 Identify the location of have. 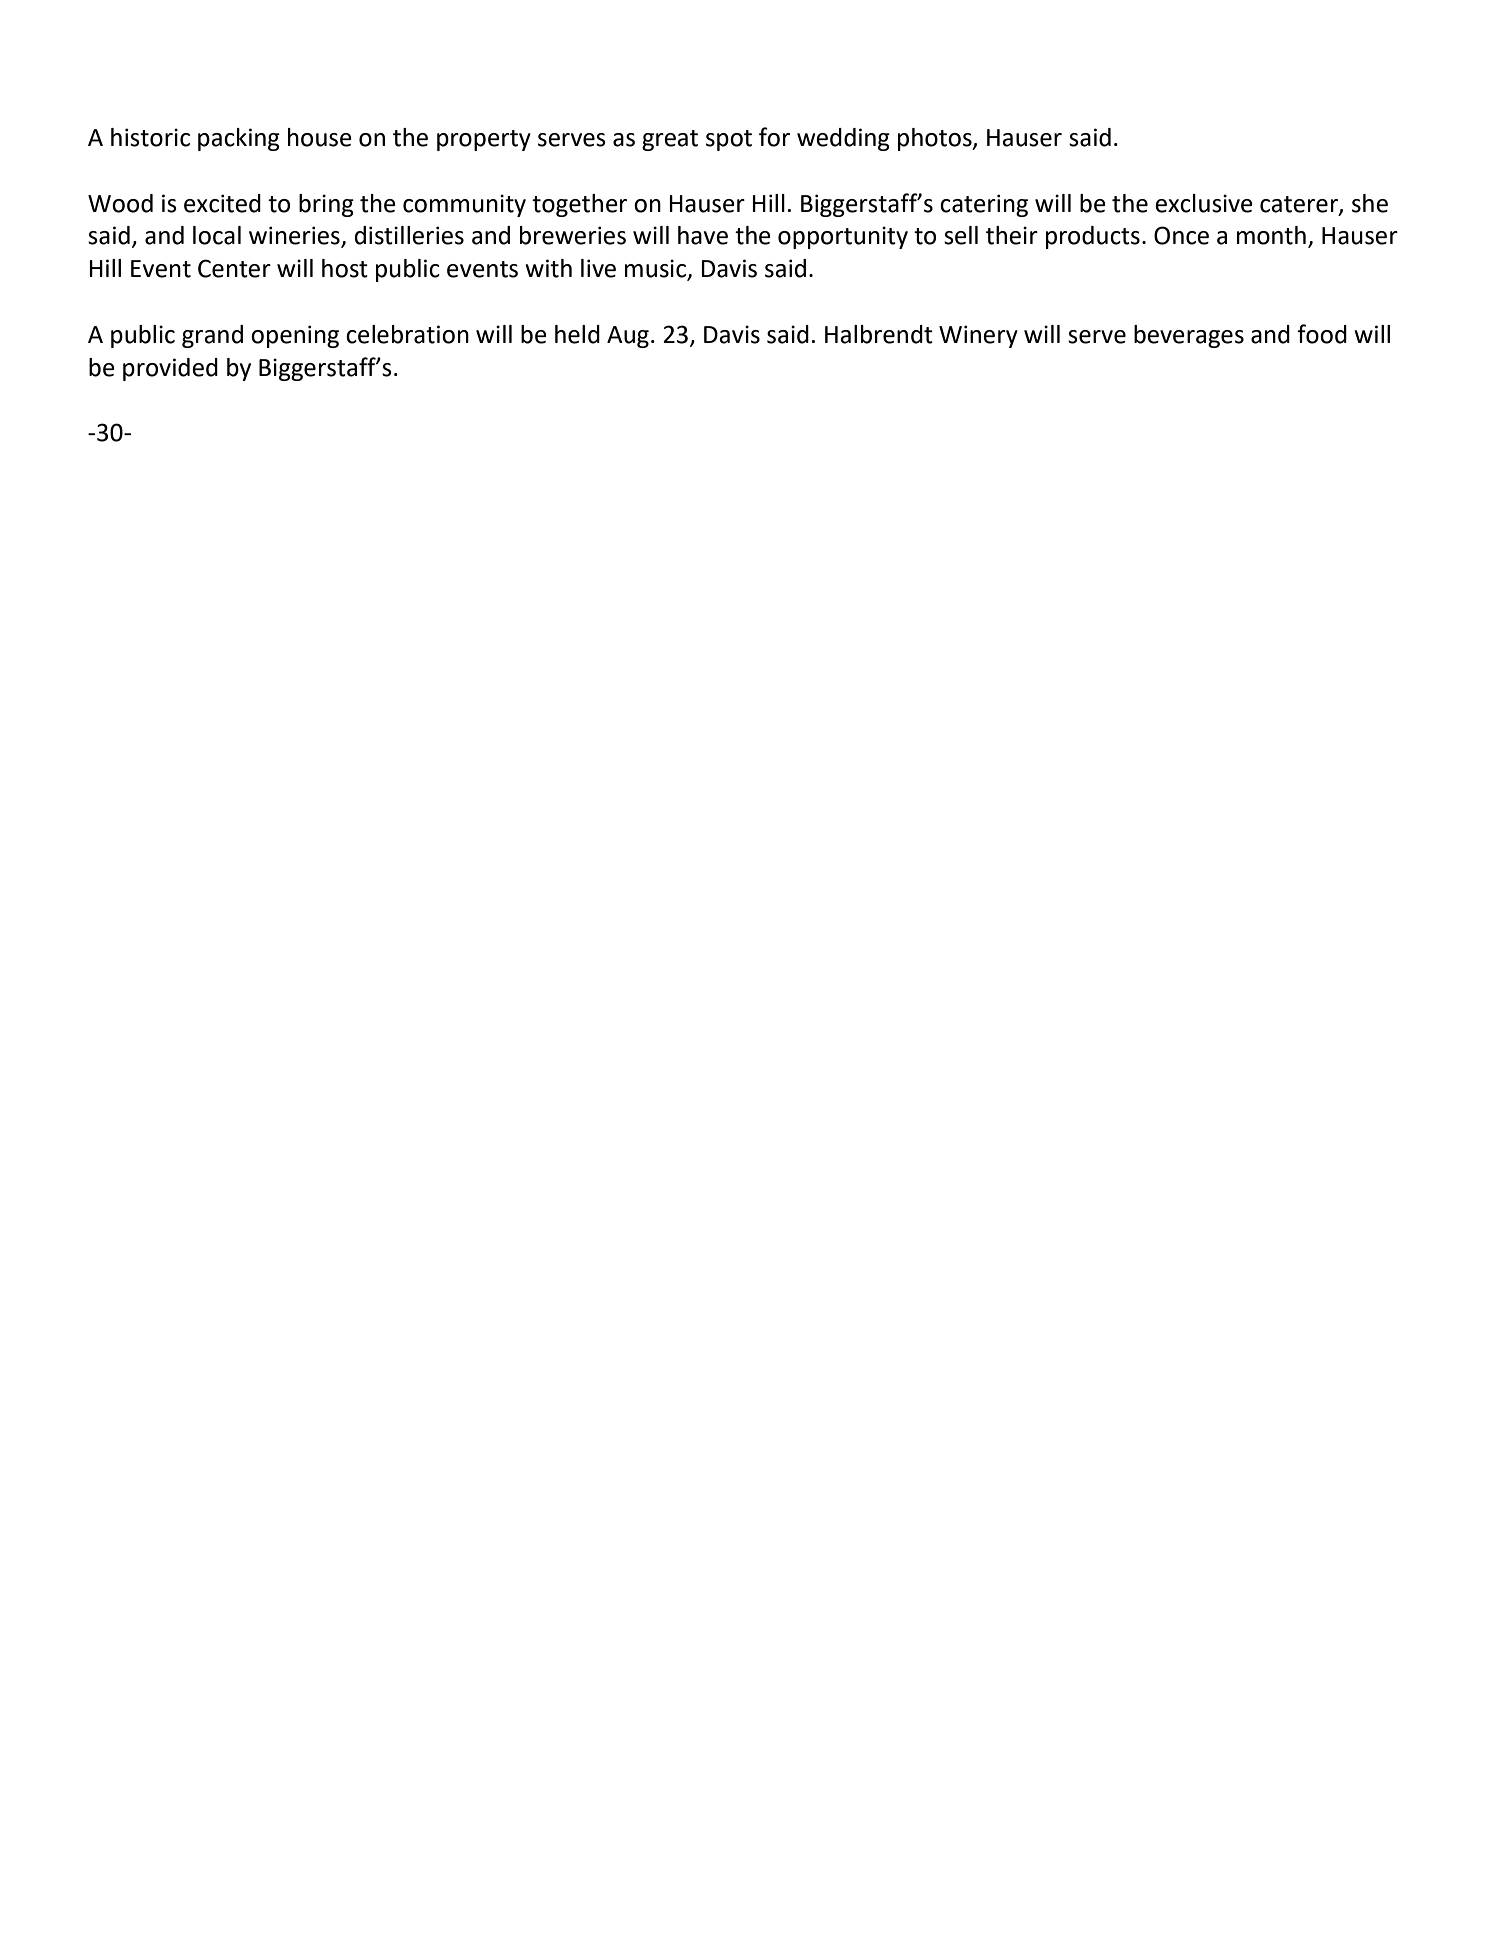
(703, 235).
